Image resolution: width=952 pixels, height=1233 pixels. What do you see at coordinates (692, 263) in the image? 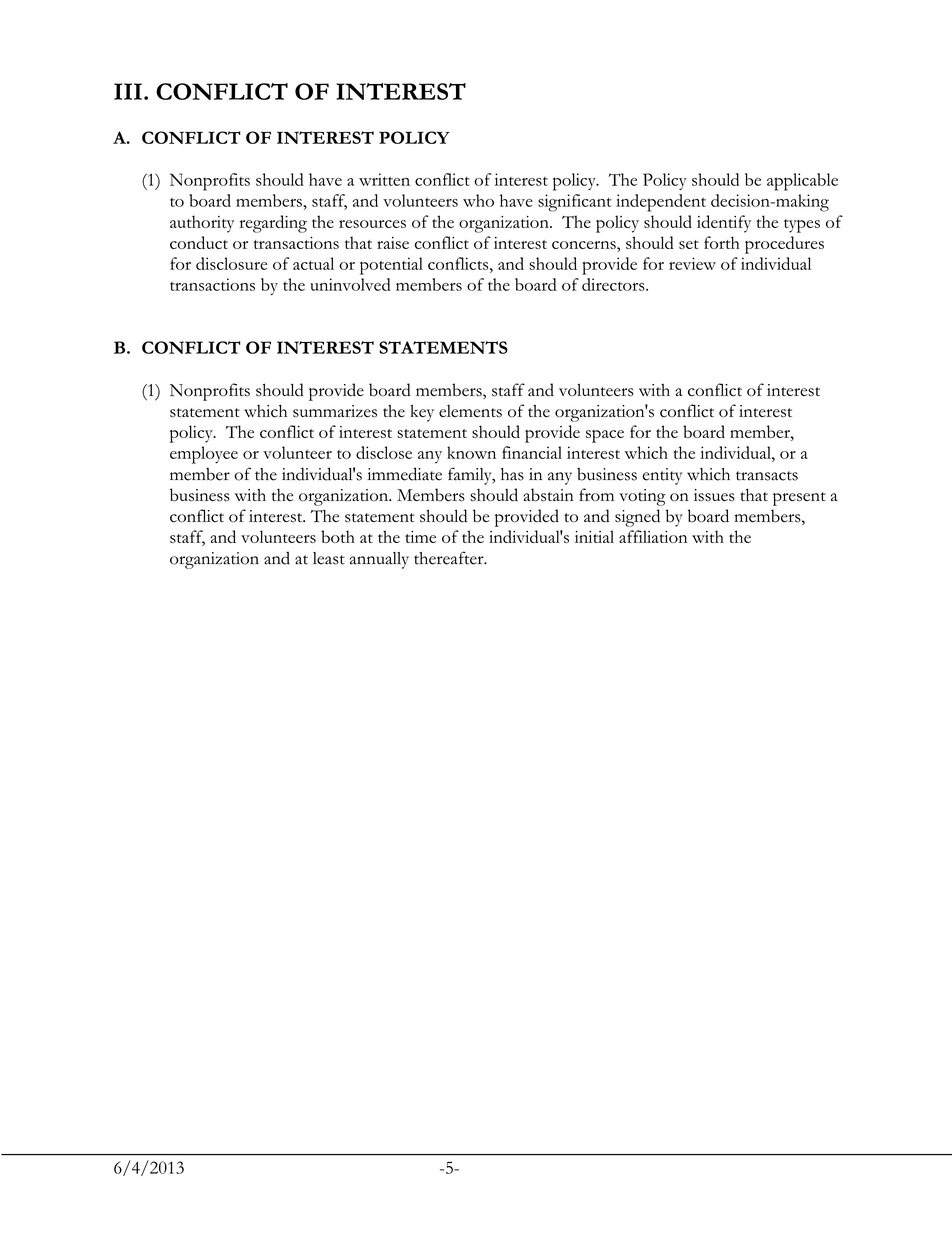
I see `review` at bounding box center [692, 263].
